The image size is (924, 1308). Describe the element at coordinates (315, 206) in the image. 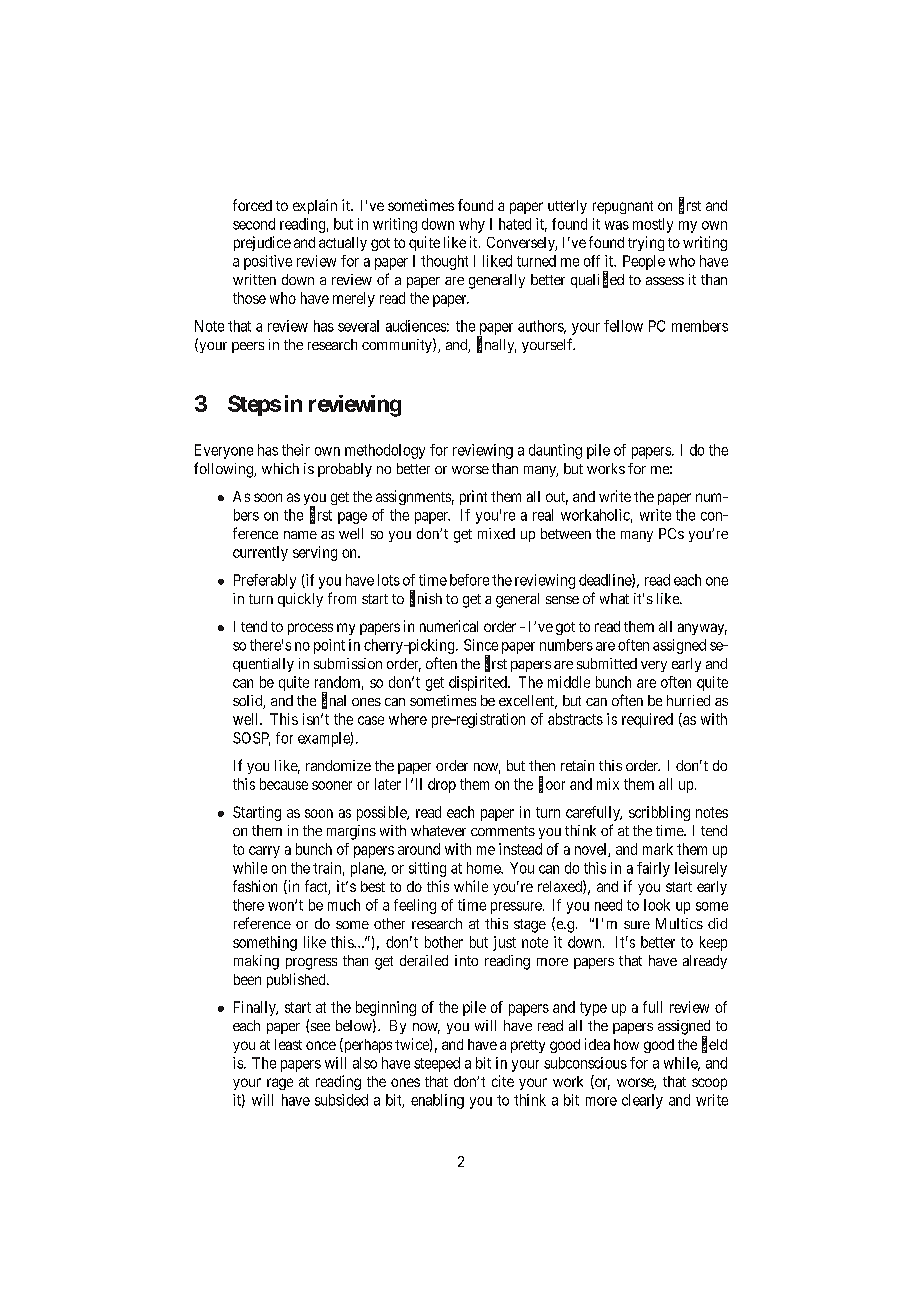

I see `explain` at that location.
